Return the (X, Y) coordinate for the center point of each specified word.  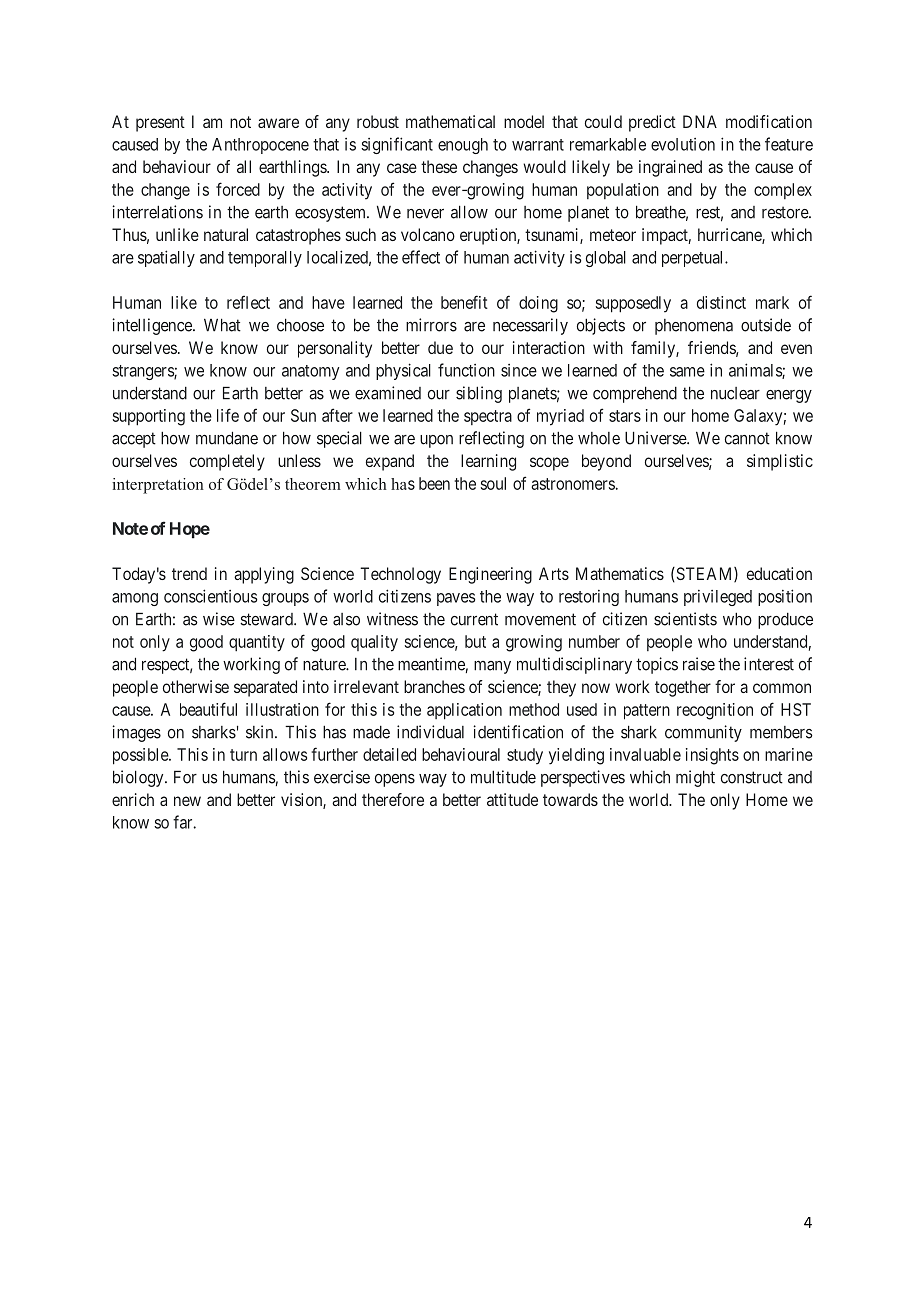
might (695, 778)
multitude (503, 777)
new (187, 801)
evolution (683, 144)
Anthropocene (260, 146)
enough (463, 146)
